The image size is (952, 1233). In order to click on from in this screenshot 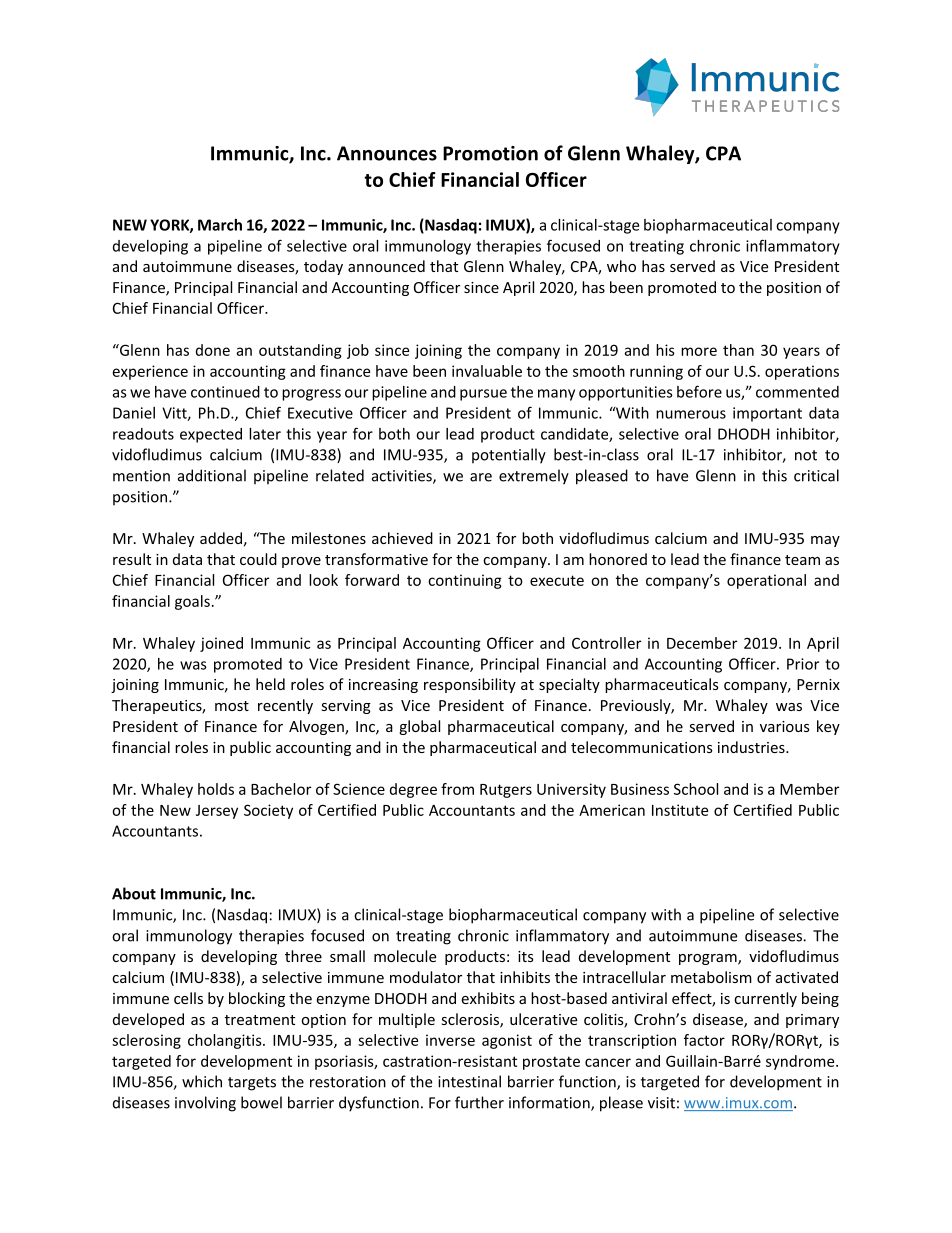, I will do `click(457, 789)`.
